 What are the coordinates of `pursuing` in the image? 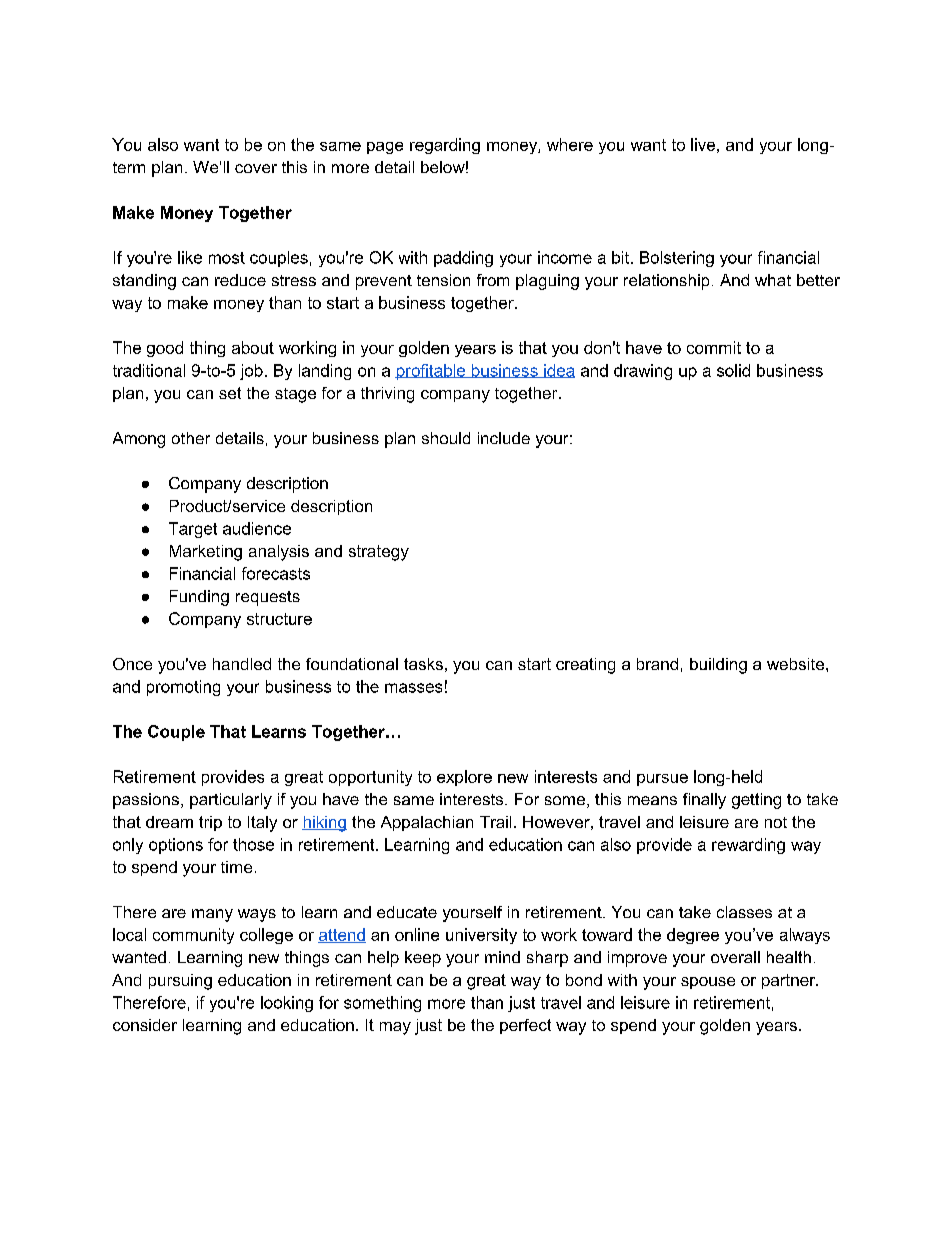 It's located at (180, 982).
